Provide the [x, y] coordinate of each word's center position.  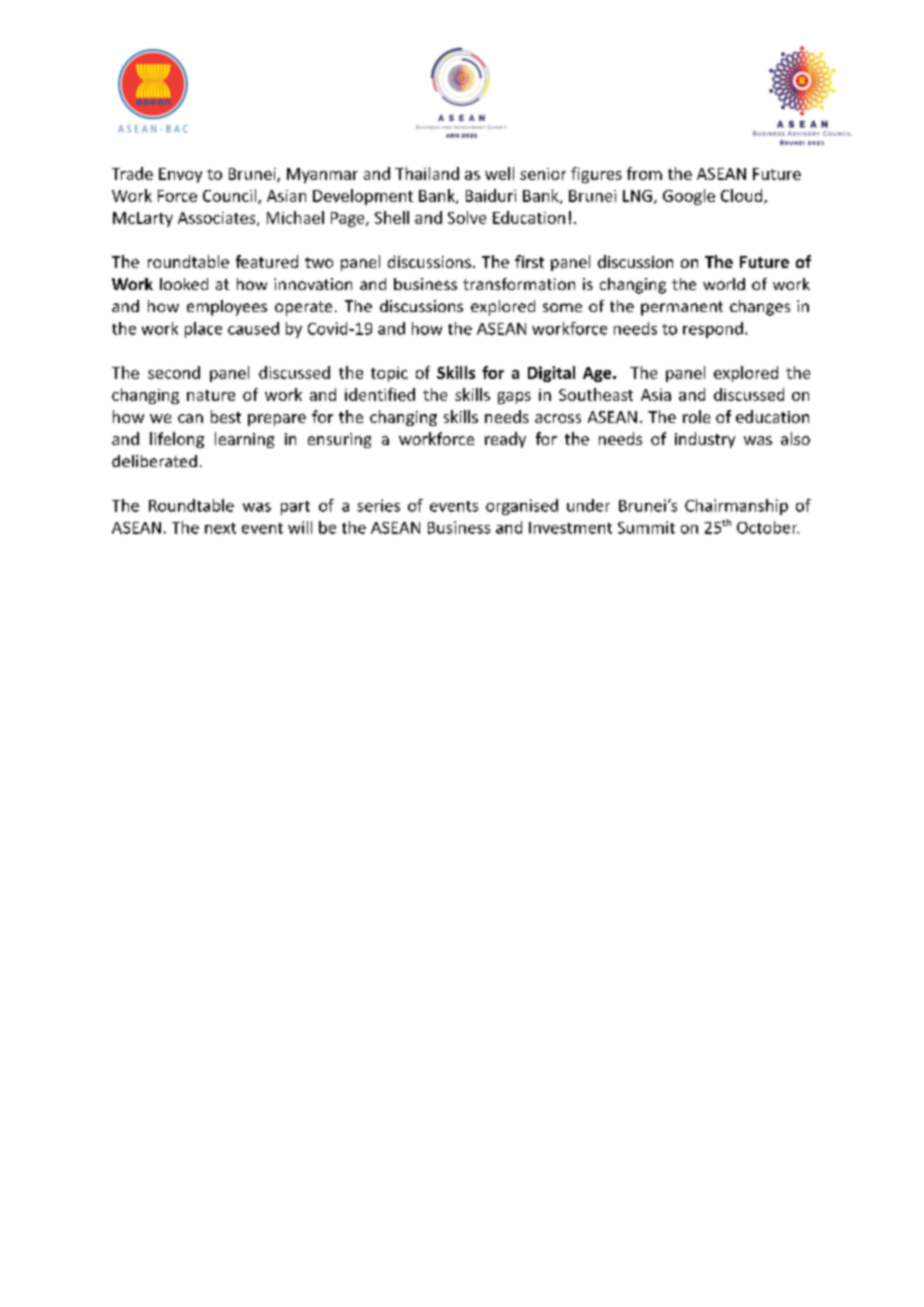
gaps [514, 398]
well [499, 173]
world [724, 284]
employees [227, 308]
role [696, 416]
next [220, 528]
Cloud [741, 195]
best [226, 416]
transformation [519, 284]
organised [522, 507]
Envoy [180, 175]
